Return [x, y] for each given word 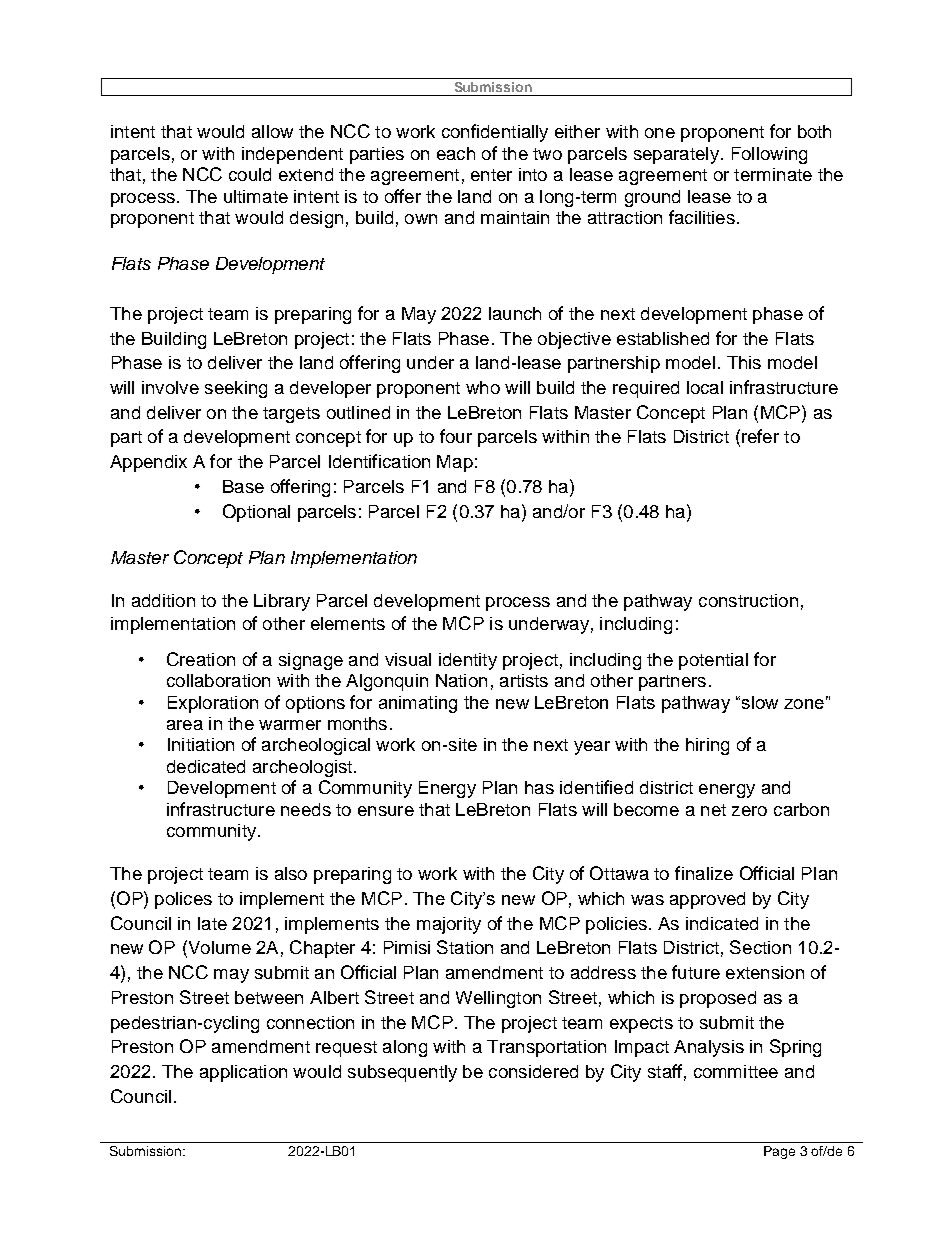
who [483, 387]
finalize [704, 873]
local [705, 387]
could [250, 174]
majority [449, 925]
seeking [236, 389]
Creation [201, 659]
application [243, 1073]
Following [769, 155]
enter [491, 175]
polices [183, 900]
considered [533, 1071]
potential [713, 661]
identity [468, 661]
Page [779, 1152]
